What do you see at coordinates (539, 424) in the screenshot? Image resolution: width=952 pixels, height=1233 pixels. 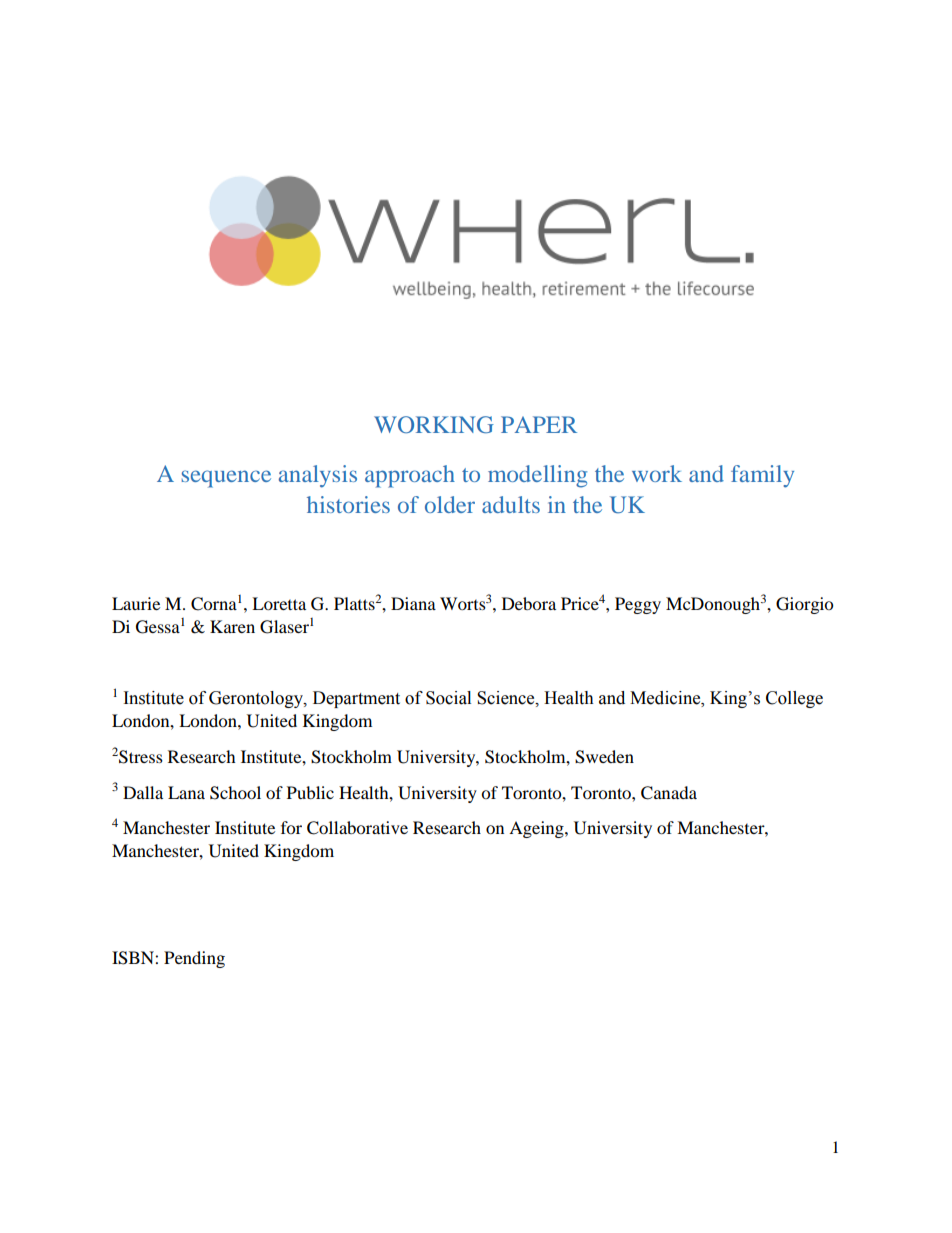 I see `PAPER` at bounding box center [539, 424].
